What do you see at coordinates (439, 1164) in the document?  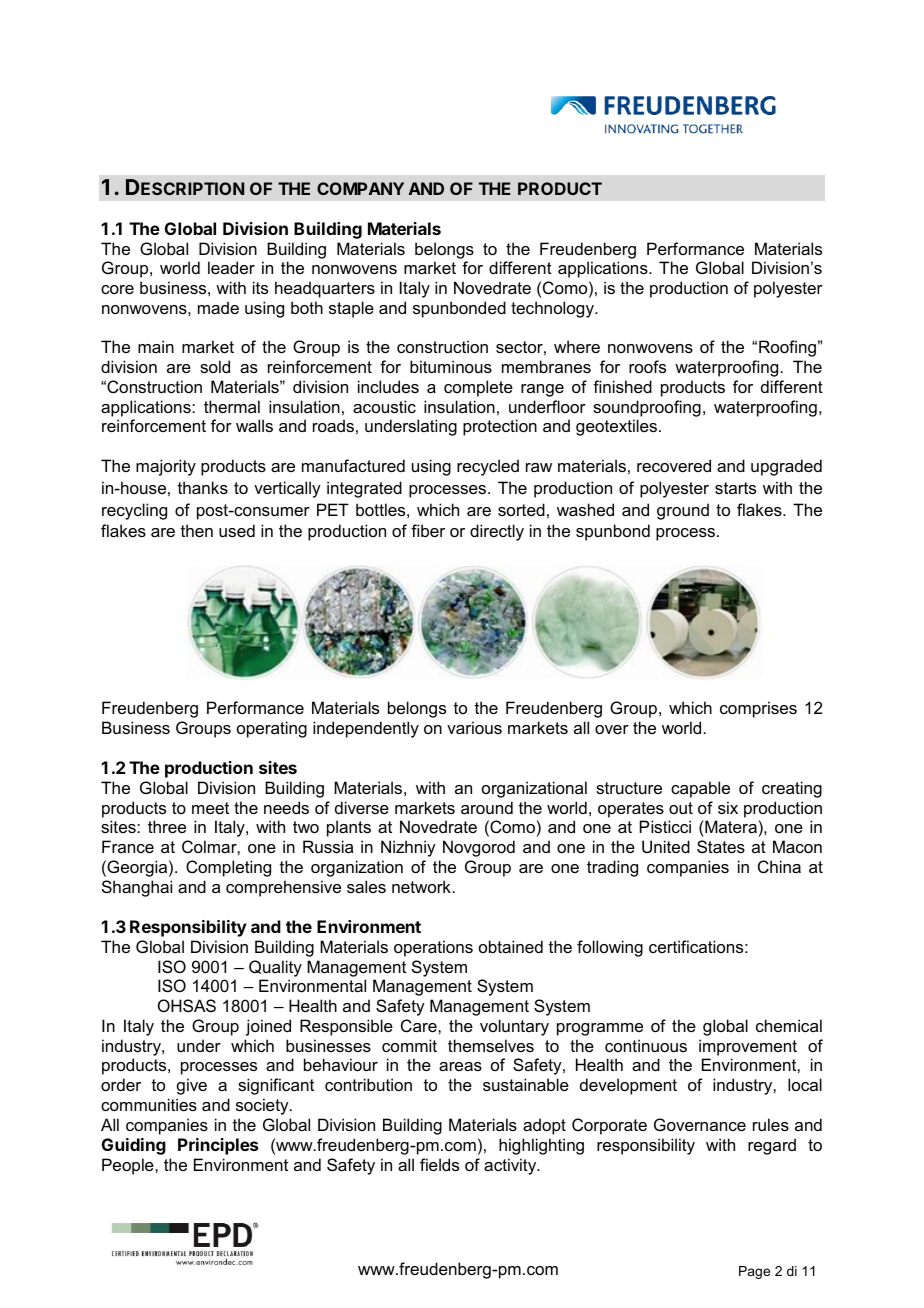 I see `fields` at bounding box center [439, 1164].
